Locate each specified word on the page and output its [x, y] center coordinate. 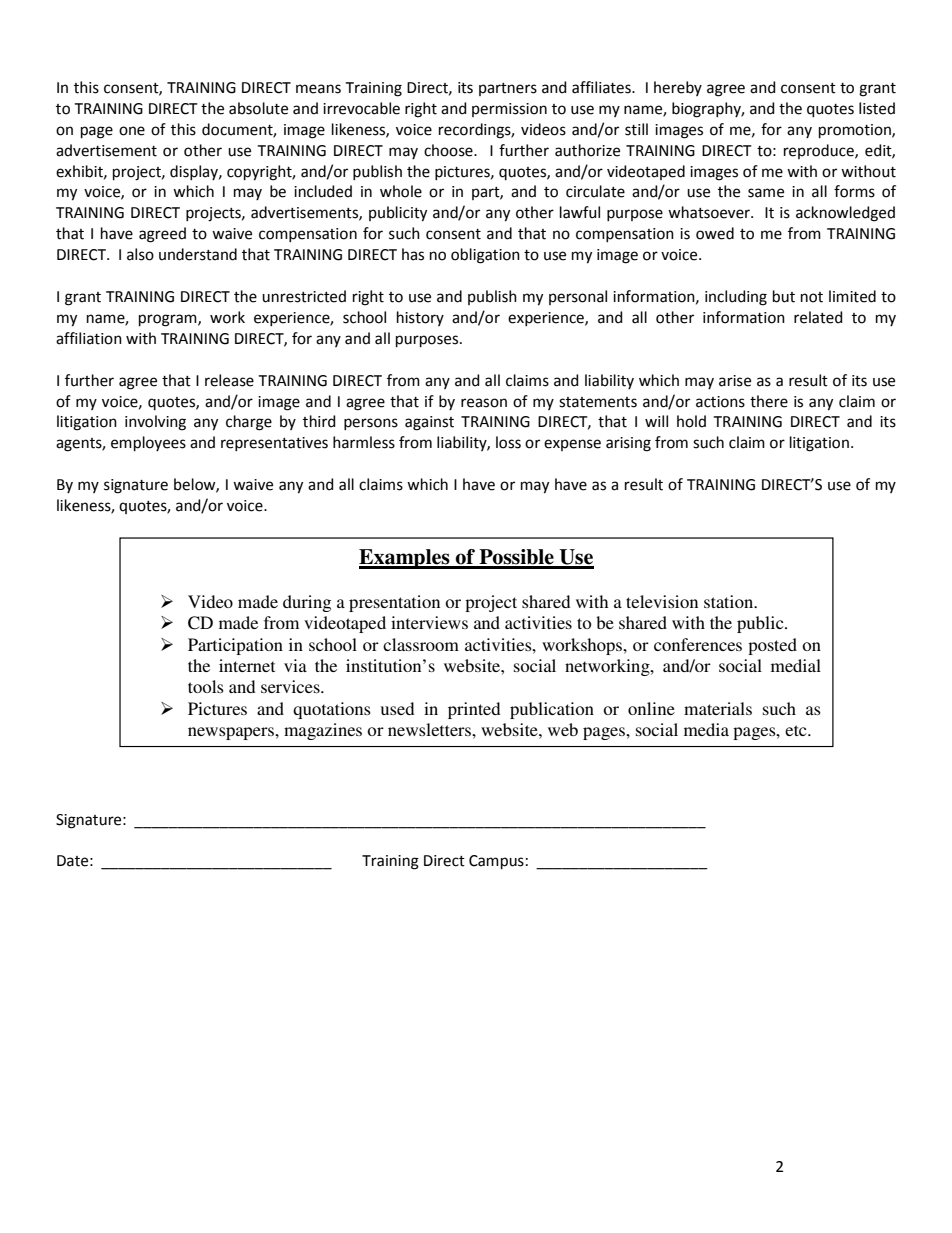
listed [877, 108]
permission [509, 110]
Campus [496, 862]
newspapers [232, 733]
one [132, 131]
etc [797, 730]
